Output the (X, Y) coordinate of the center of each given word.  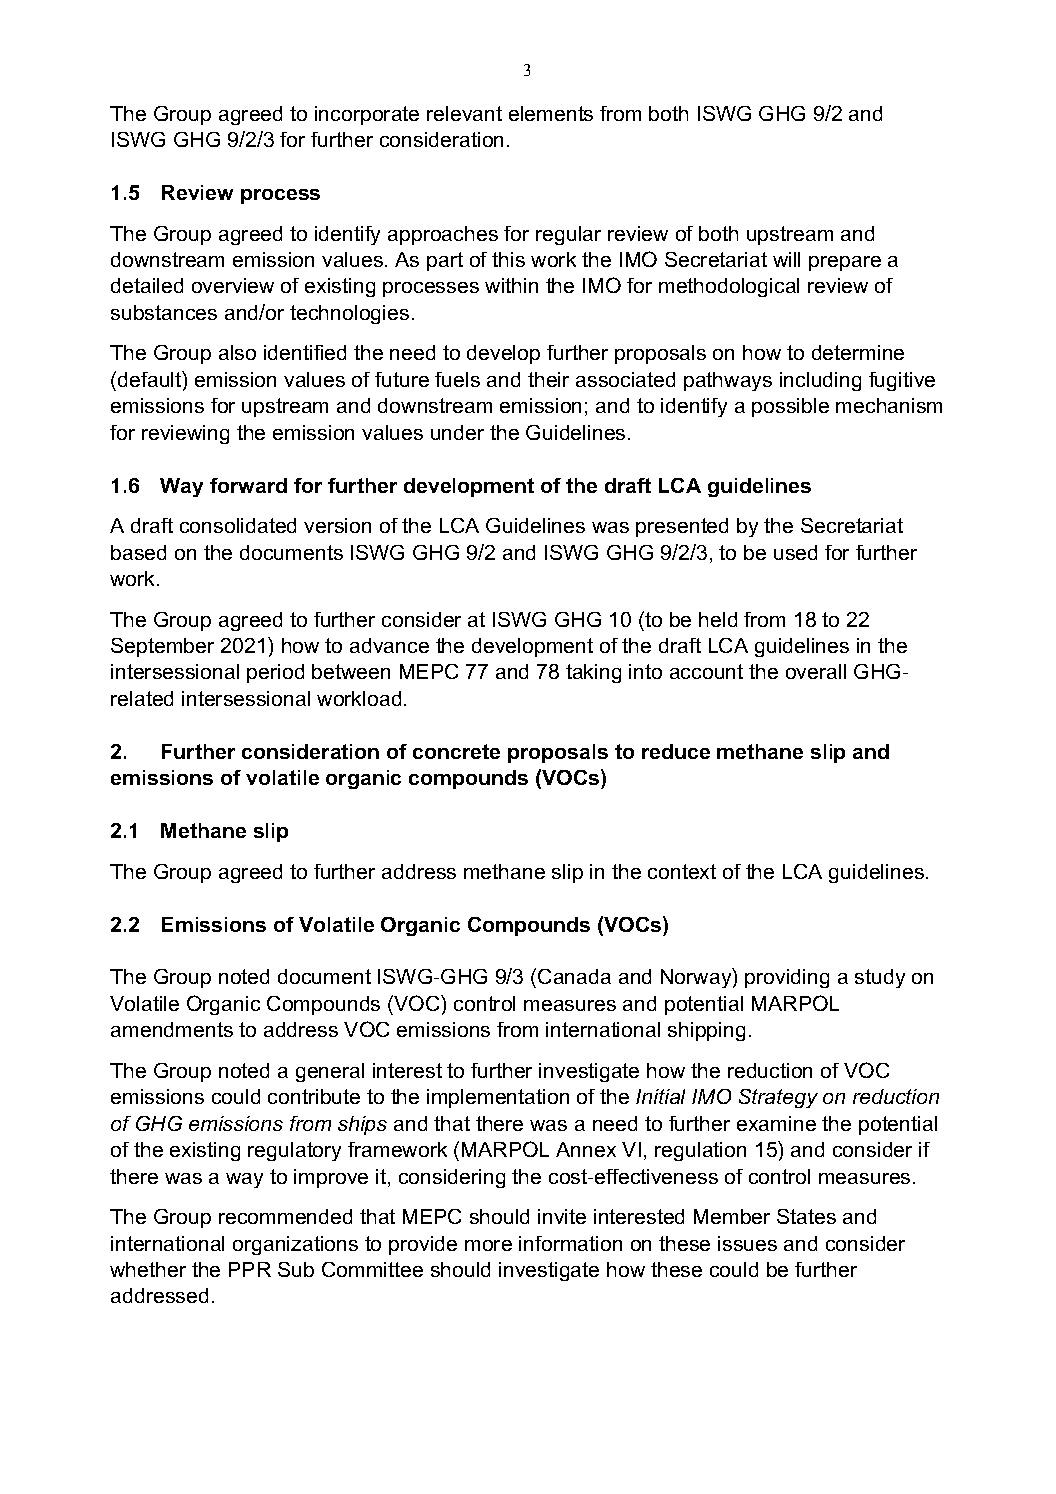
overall (816, 671)
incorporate (367, 115)
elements (551, 113)
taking (593, 673)
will (786, 259)
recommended (285, 1216)
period (275, 673)
